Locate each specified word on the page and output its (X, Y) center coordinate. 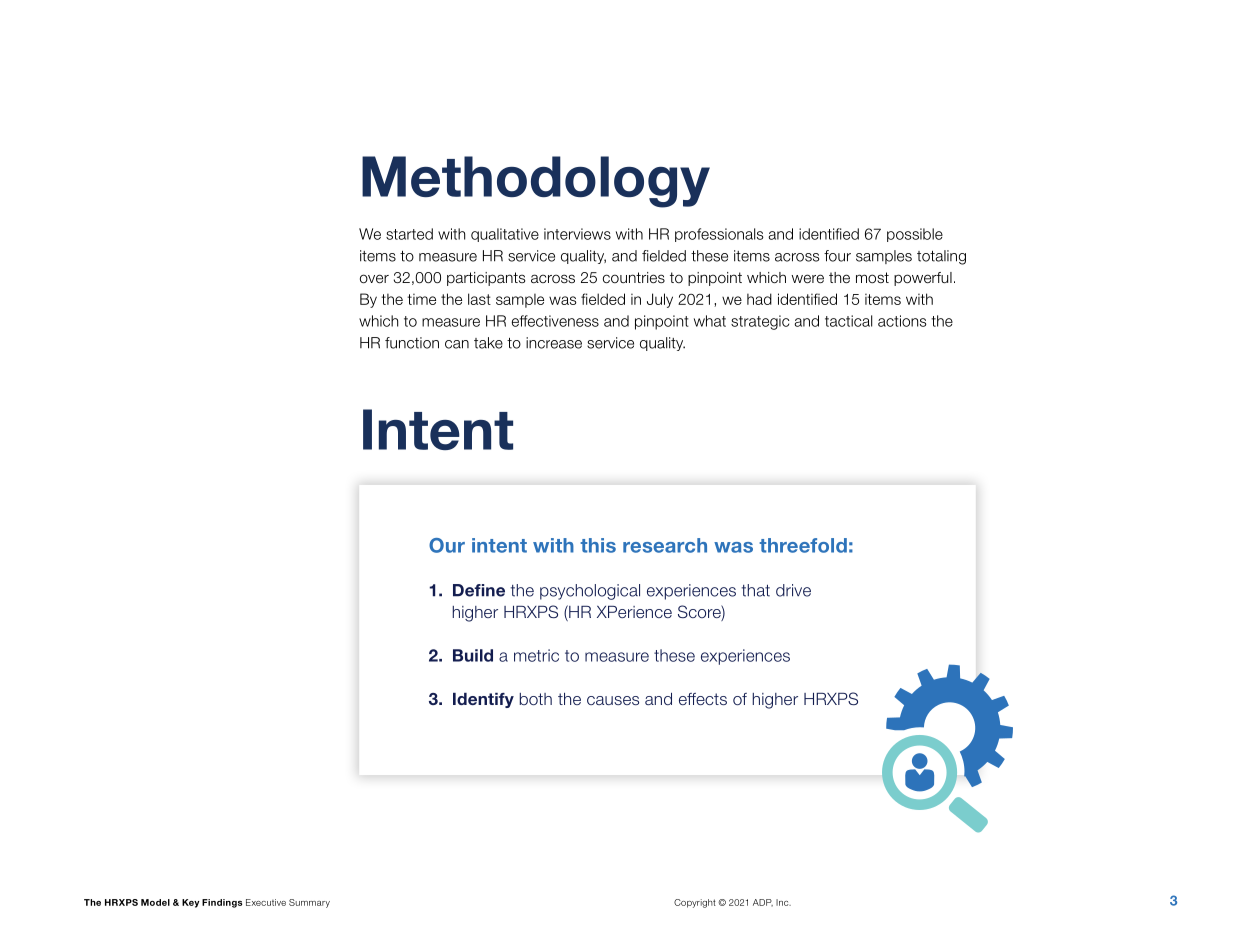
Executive (266, 902)
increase (554, 343)
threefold (803, 545)
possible (915, 235)
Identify (483, 700)
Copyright (695, 903)
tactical (848, 321)
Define (479, 590)
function (412, 343)
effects (703, 699)
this (598, 545)
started (409, 234)
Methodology (536, 182)
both (536, 699)
